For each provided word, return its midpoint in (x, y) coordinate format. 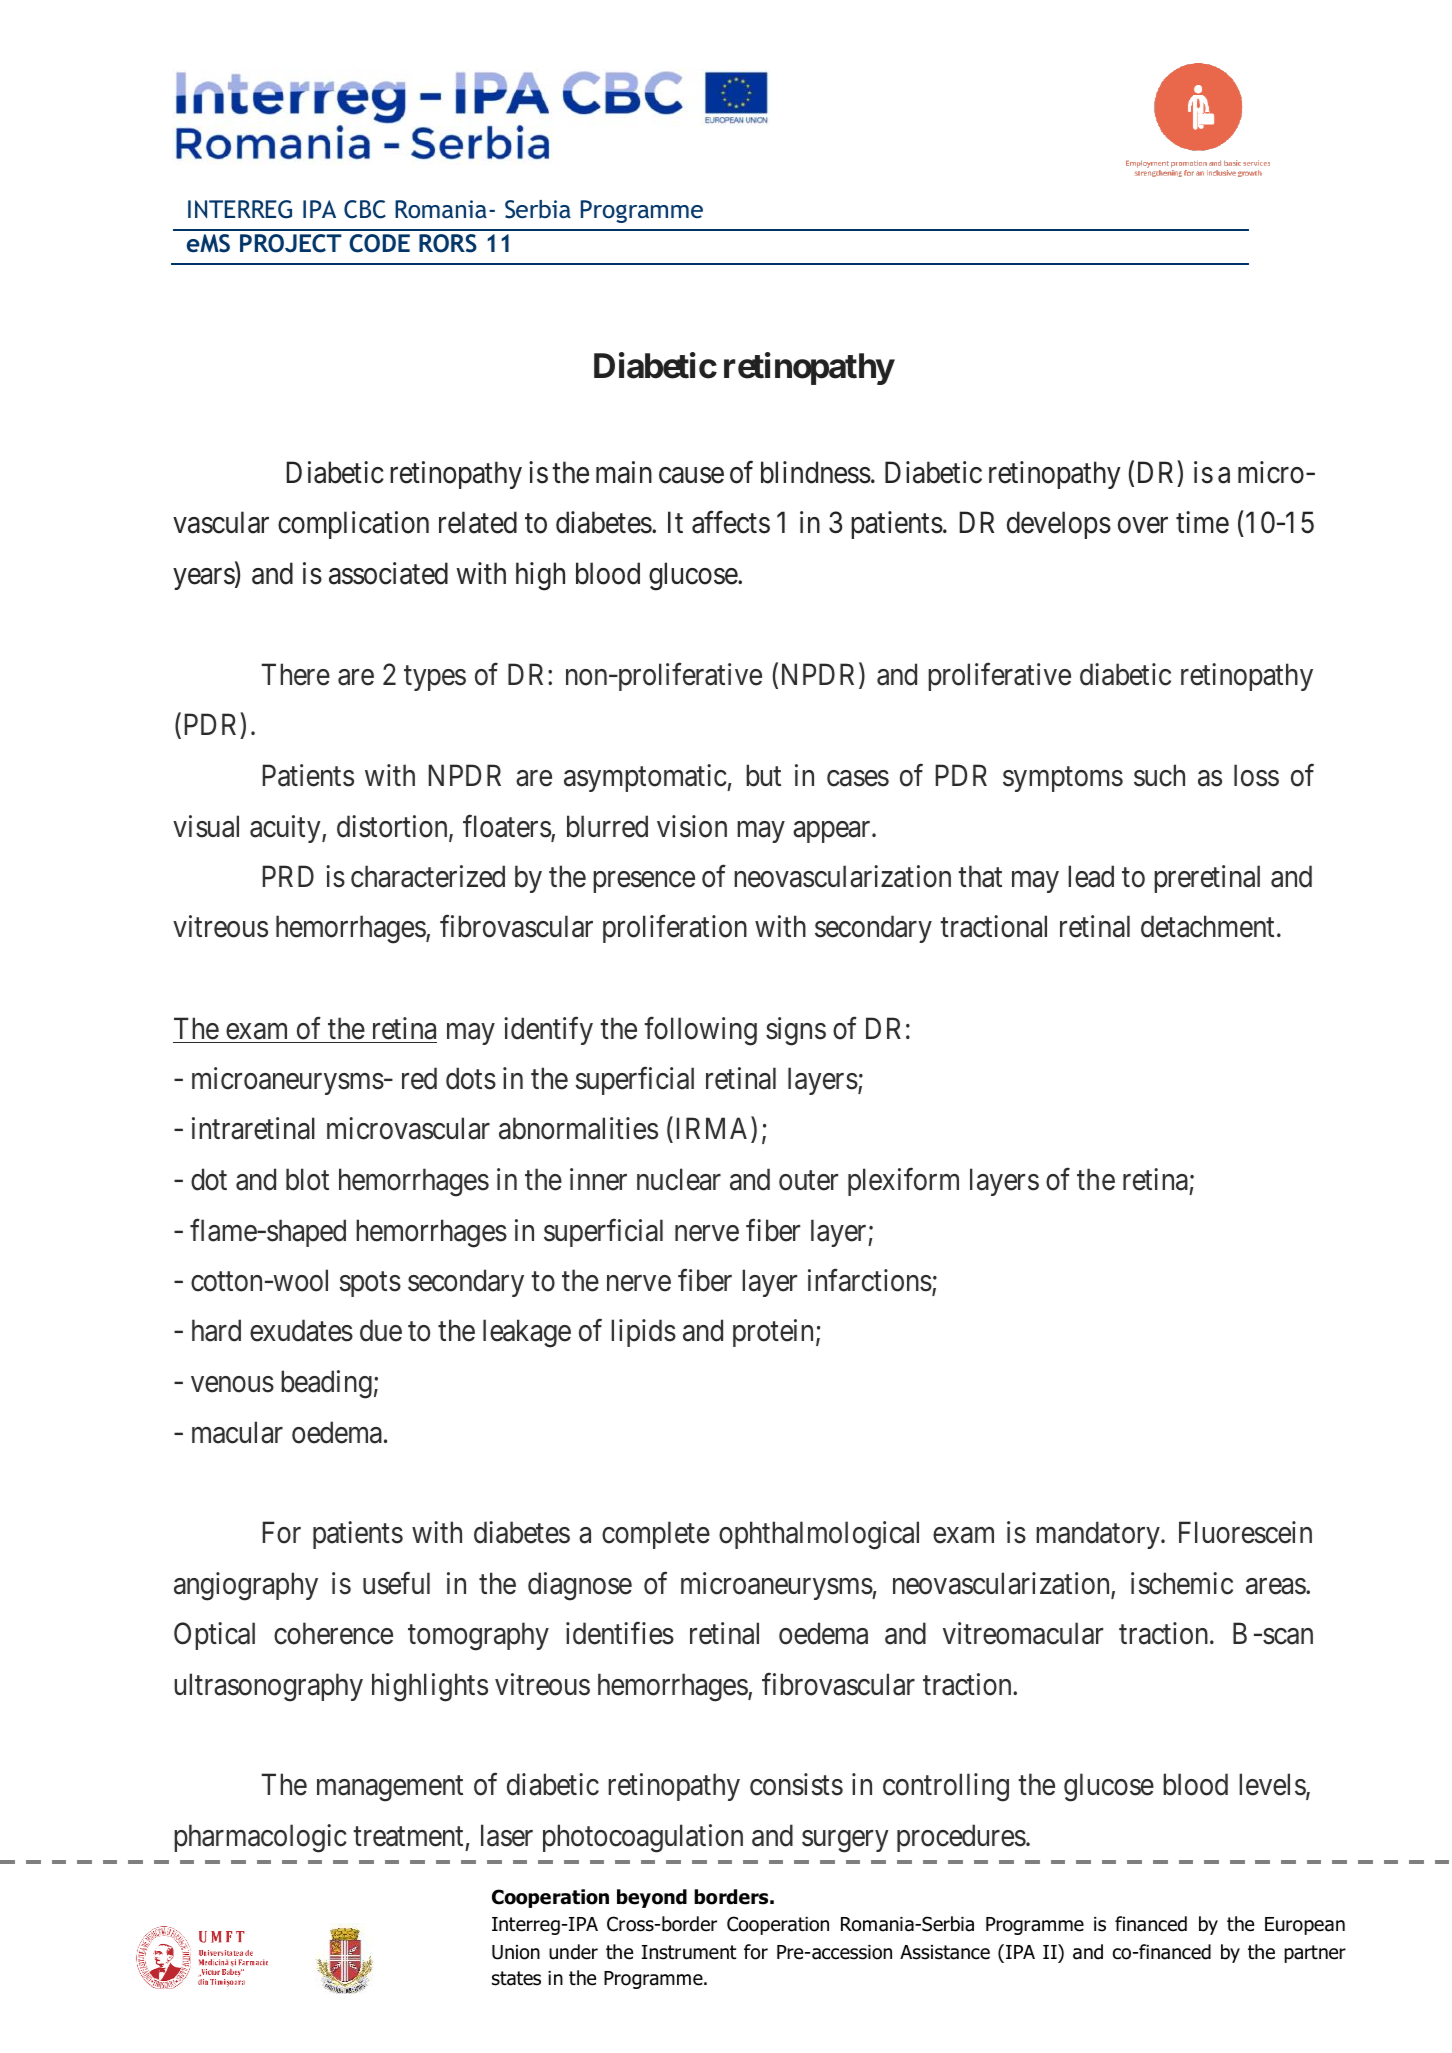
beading (326, 1384)
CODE (379, 243)
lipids (643, 1333)
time (1202, 522)
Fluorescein (1245, 1532)
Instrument (689, 1952)
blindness (816, 472)
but (763, 775)
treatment (408, 1837)
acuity (286, 829)
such (1159, 775)
